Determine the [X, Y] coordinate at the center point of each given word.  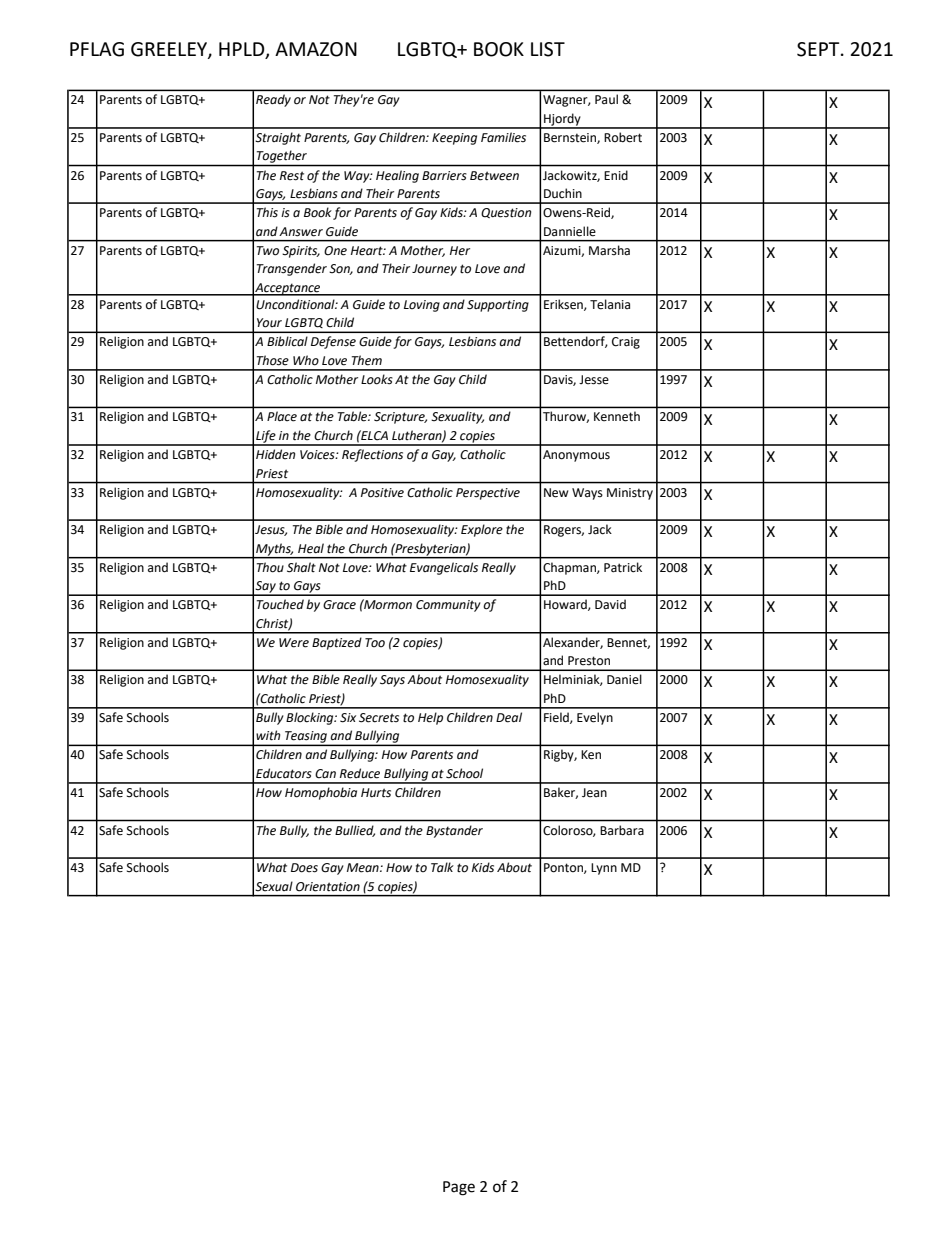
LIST [548, 49]
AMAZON [316, 49]
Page [459, 1188]
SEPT [819, 49]
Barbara [622, 830]
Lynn [604, 869]
